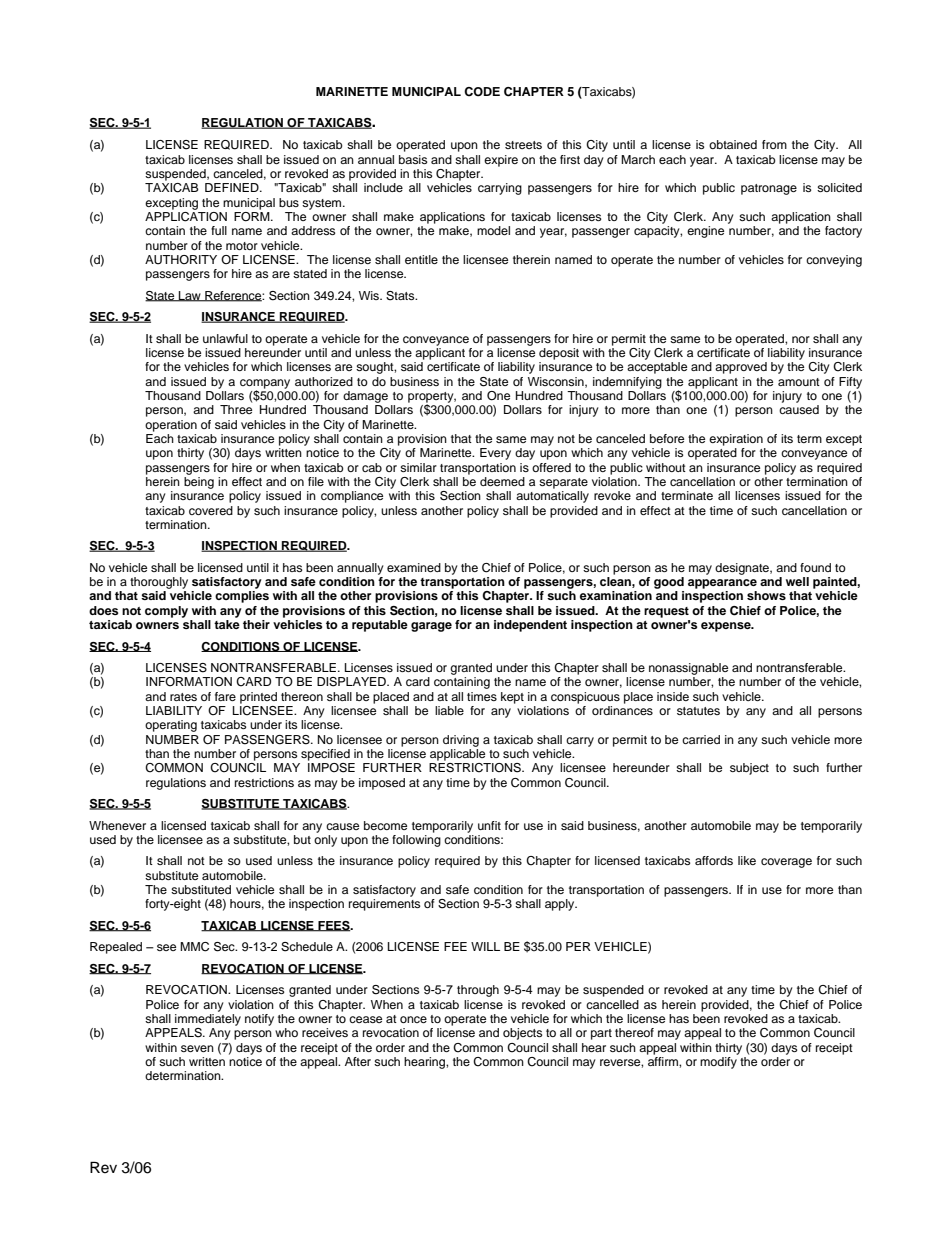 The height and width of the screenshot is (1233, 952). What do you see at coordinates (749, 769) in the screenshot?
I see `subject` at bounding box center [749, 769].
